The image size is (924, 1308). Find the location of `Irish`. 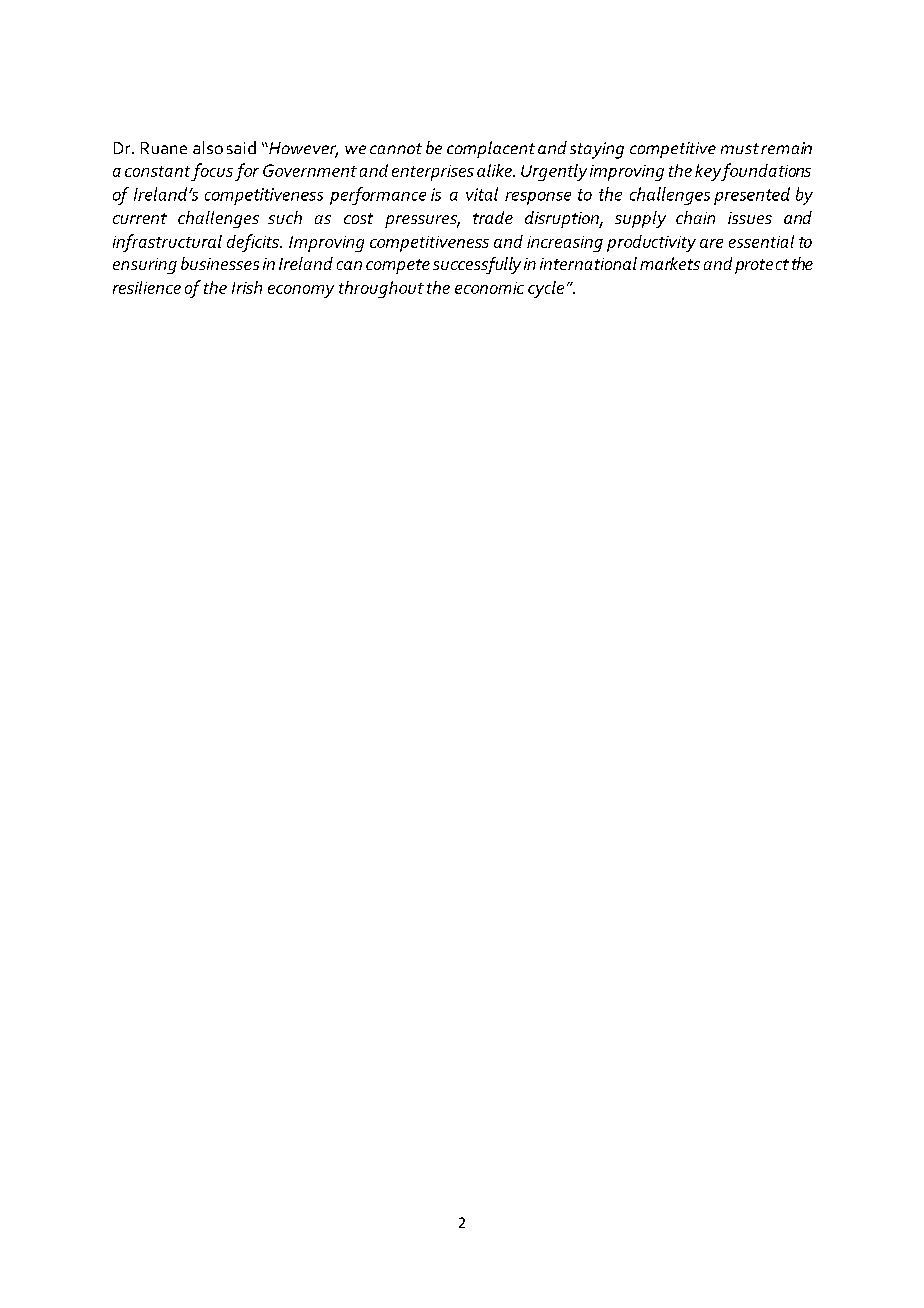

Irish is located at coordinates (247, 287).
